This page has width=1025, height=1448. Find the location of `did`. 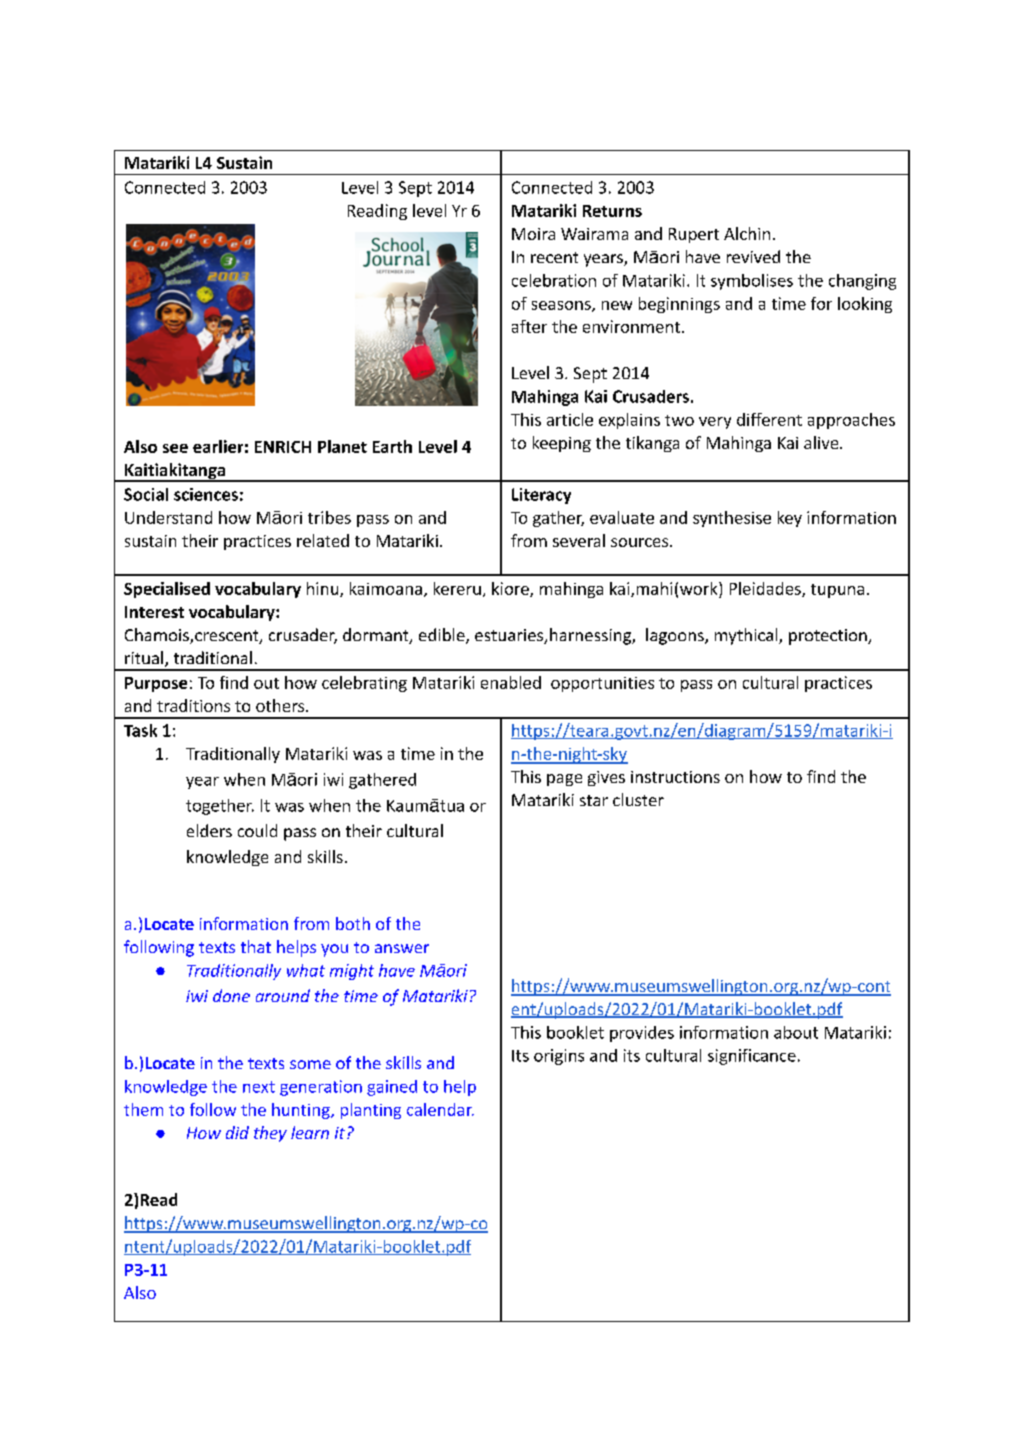

did is located at coordinates (237, 1132).
